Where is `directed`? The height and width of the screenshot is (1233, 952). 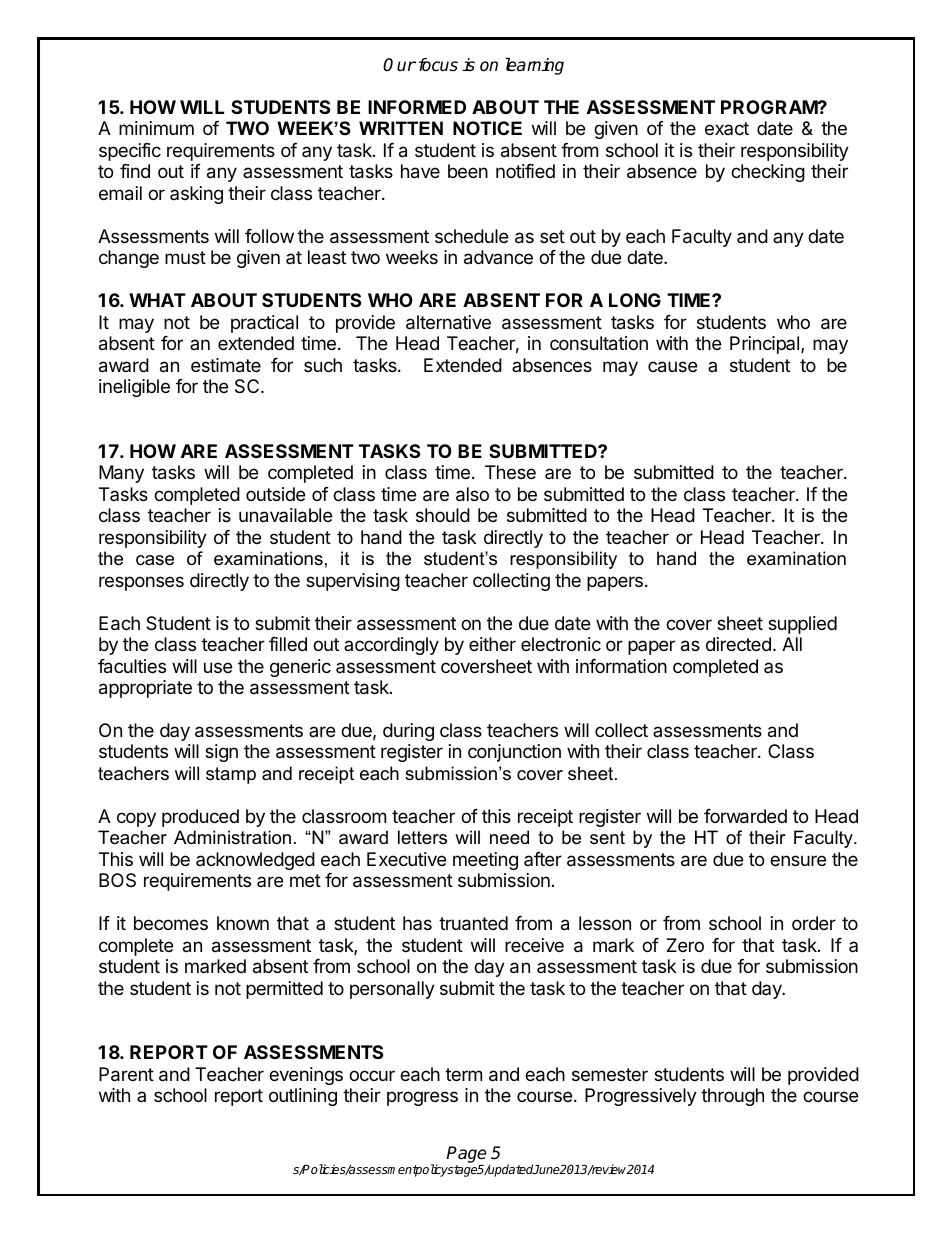 directed is located at coordinates (738, 644).
